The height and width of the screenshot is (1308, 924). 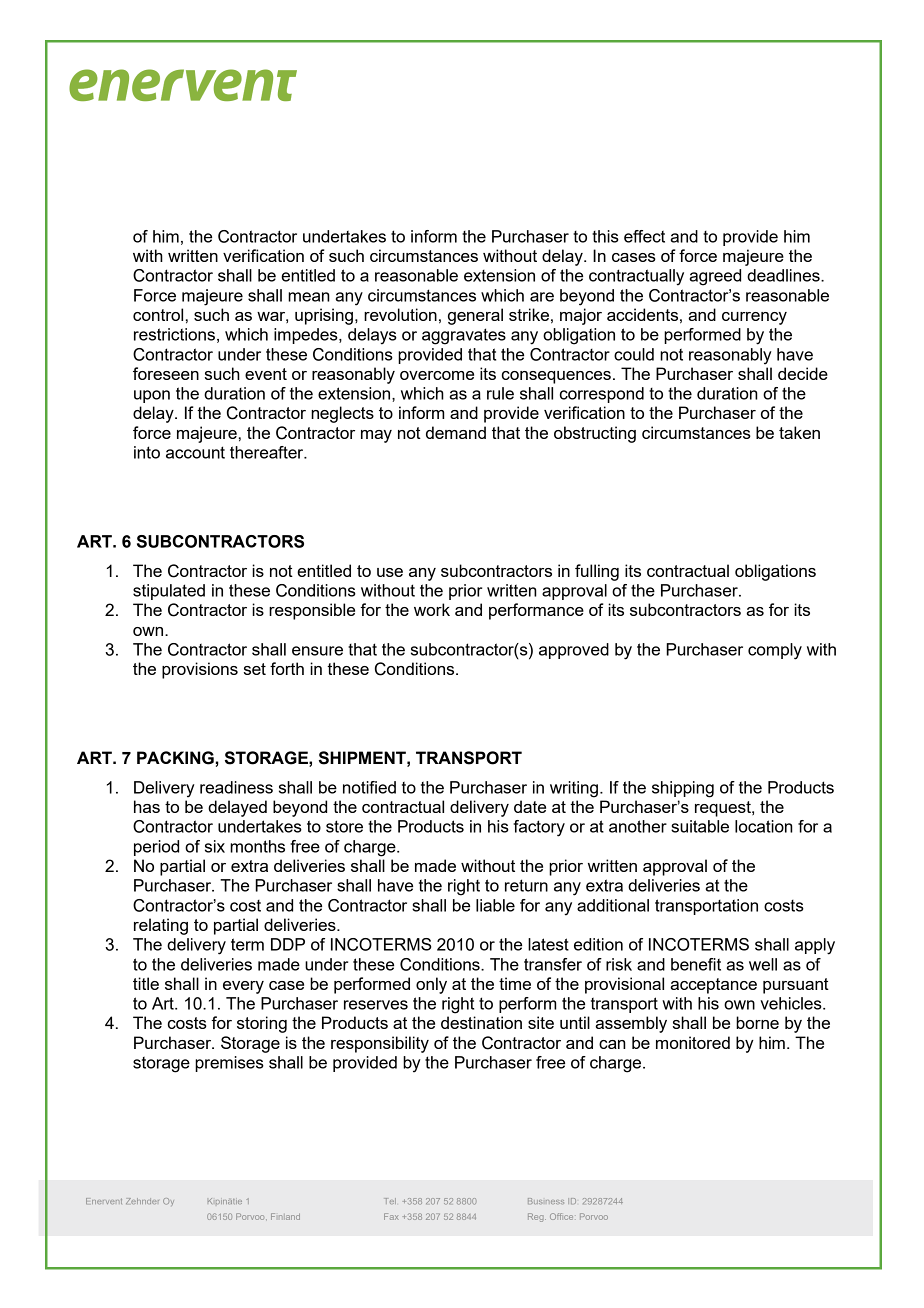 What do you see at coordinates (475, 316) in the screenshot?
I see `general` at bounding box center [475, 316].
